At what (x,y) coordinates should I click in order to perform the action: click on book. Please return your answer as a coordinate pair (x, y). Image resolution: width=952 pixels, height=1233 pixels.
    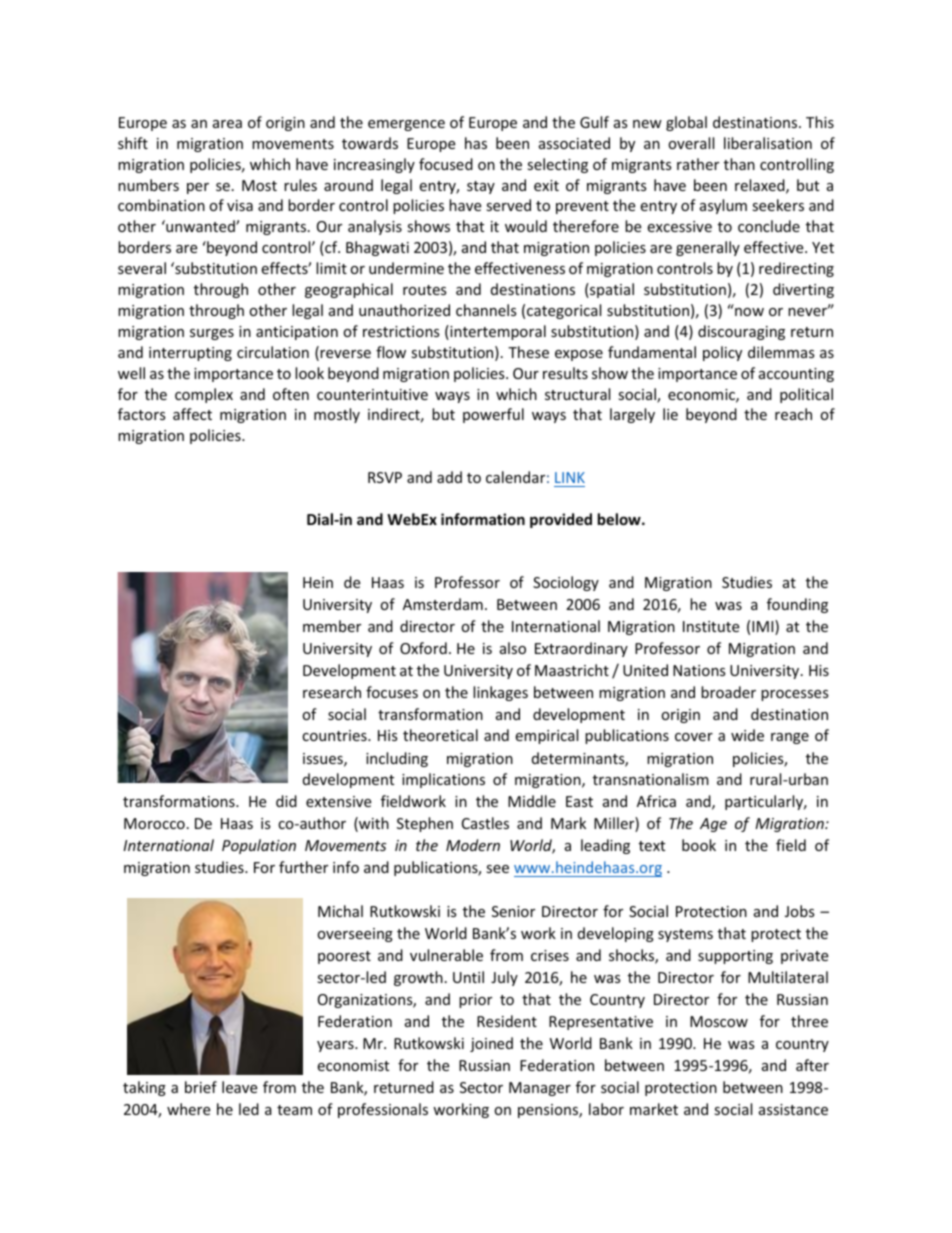
    Looking at the image, I should click on (699, 845).
